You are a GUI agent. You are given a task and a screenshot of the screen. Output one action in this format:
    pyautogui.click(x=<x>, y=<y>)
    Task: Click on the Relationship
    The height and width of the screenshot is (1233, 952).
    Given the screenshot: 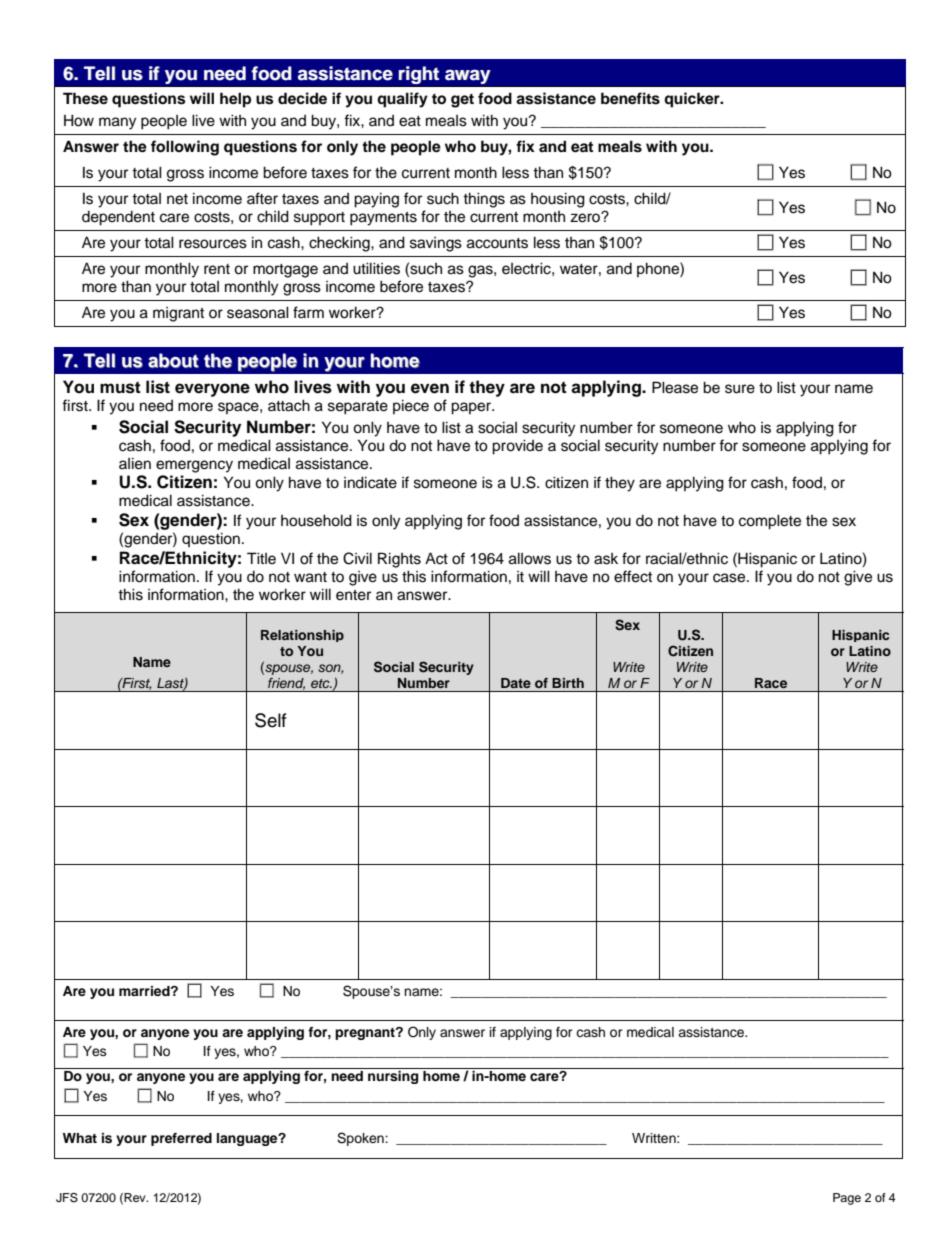 What is the action you would take?
    pyautogui.click(x=302, y=636)
